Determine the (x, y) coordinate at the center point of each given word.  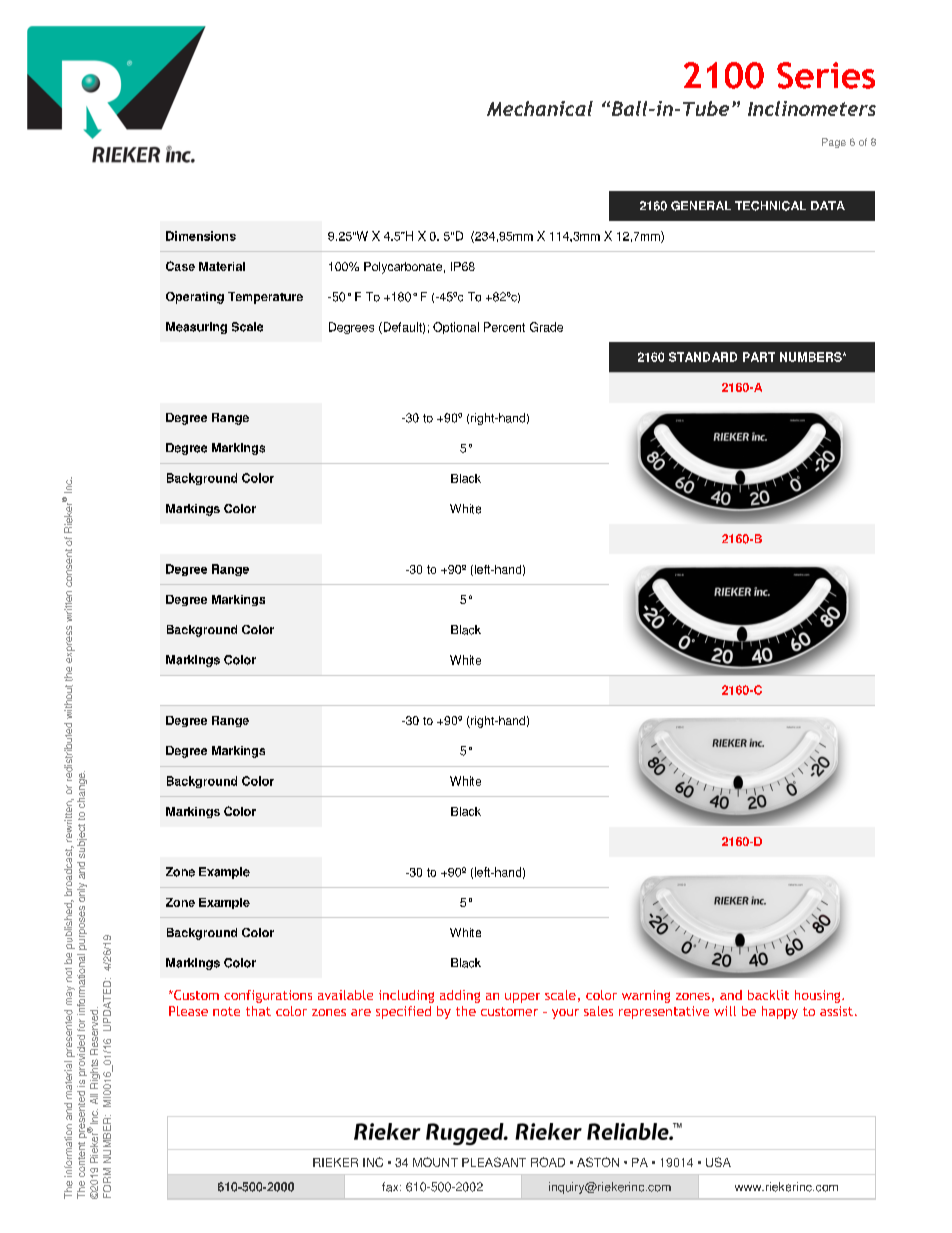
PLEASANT (494, 1162)
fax (391, 1187)
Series (826, 75)
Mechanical (540, 108)
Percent (504, 327)
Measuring (196, 328)
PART (759, 357)
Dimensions (201, 236)
